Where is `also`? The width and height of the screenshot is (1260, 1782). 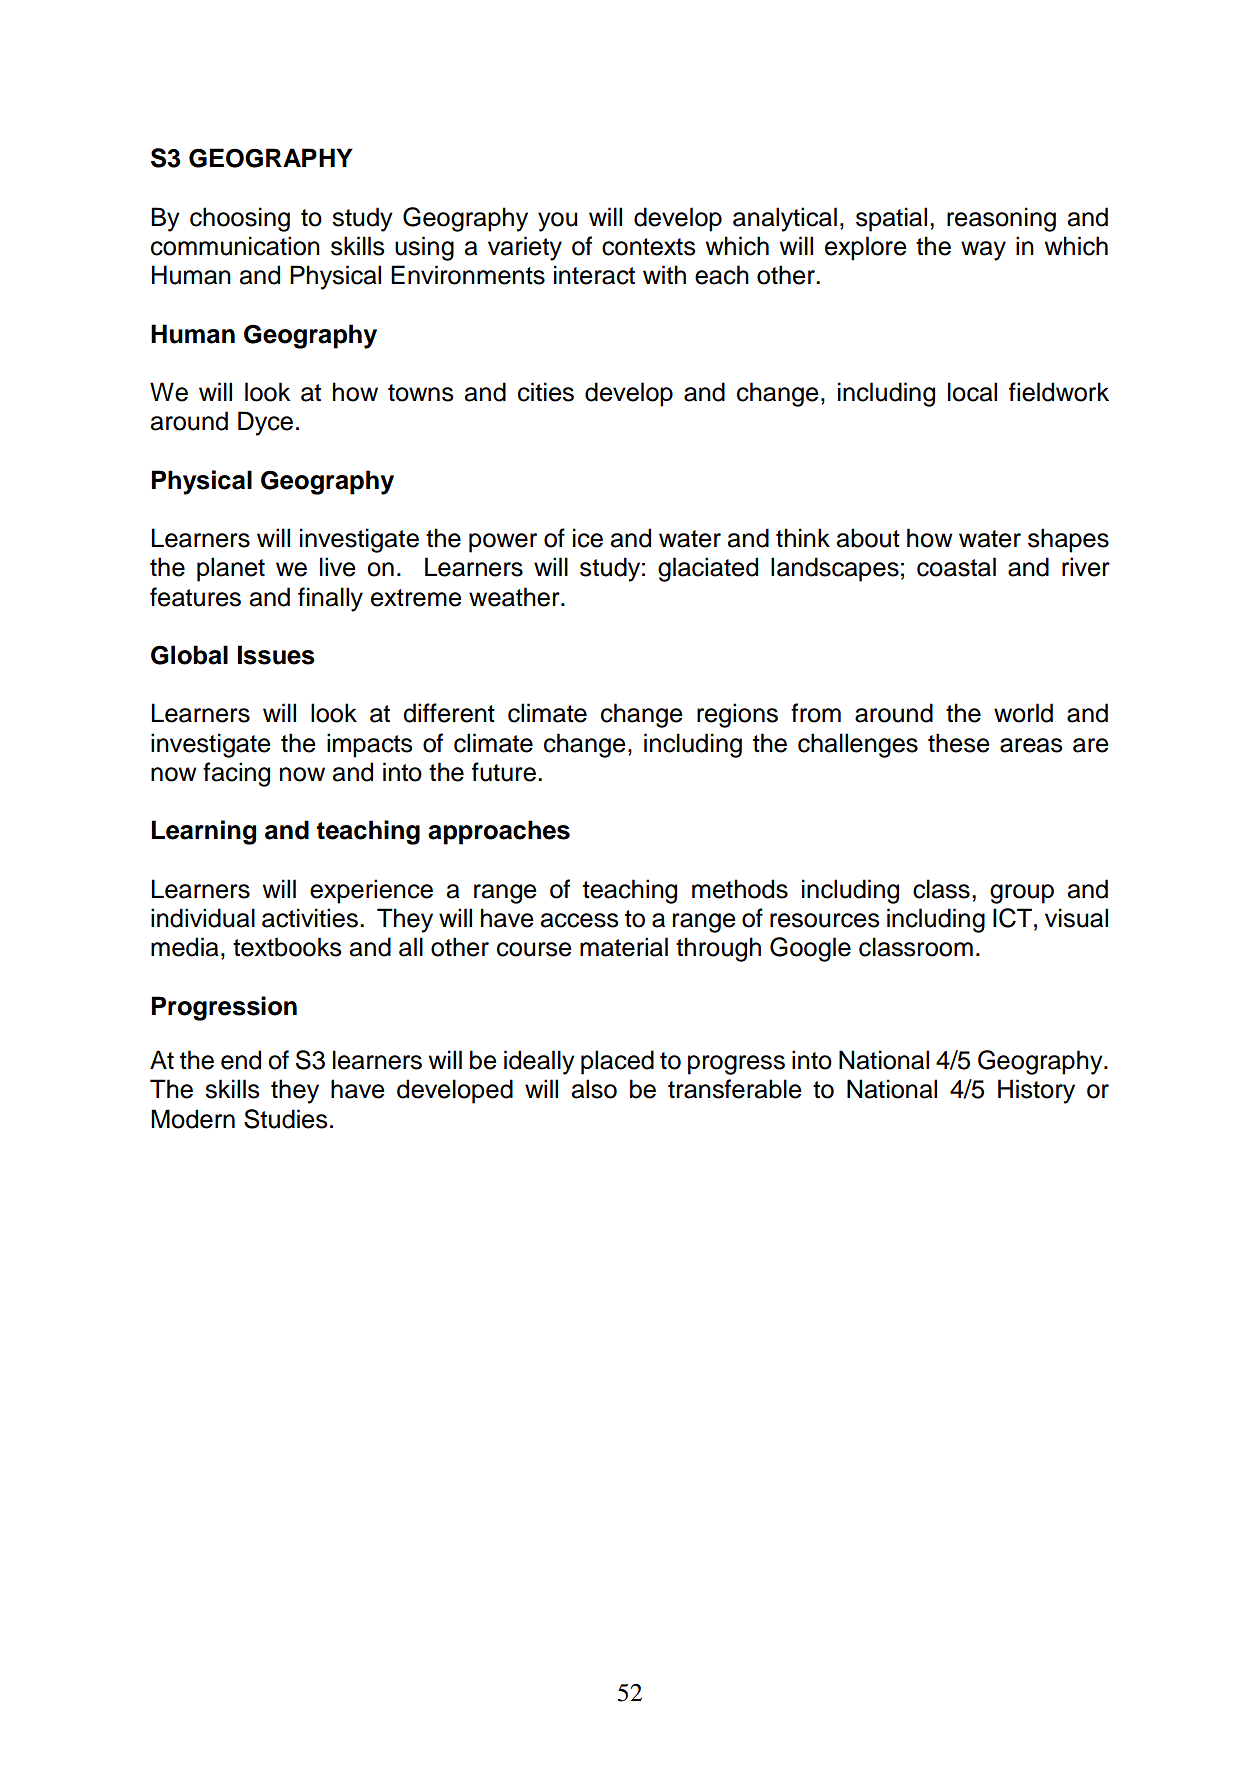 also is located at coordinates (594, 1089).
